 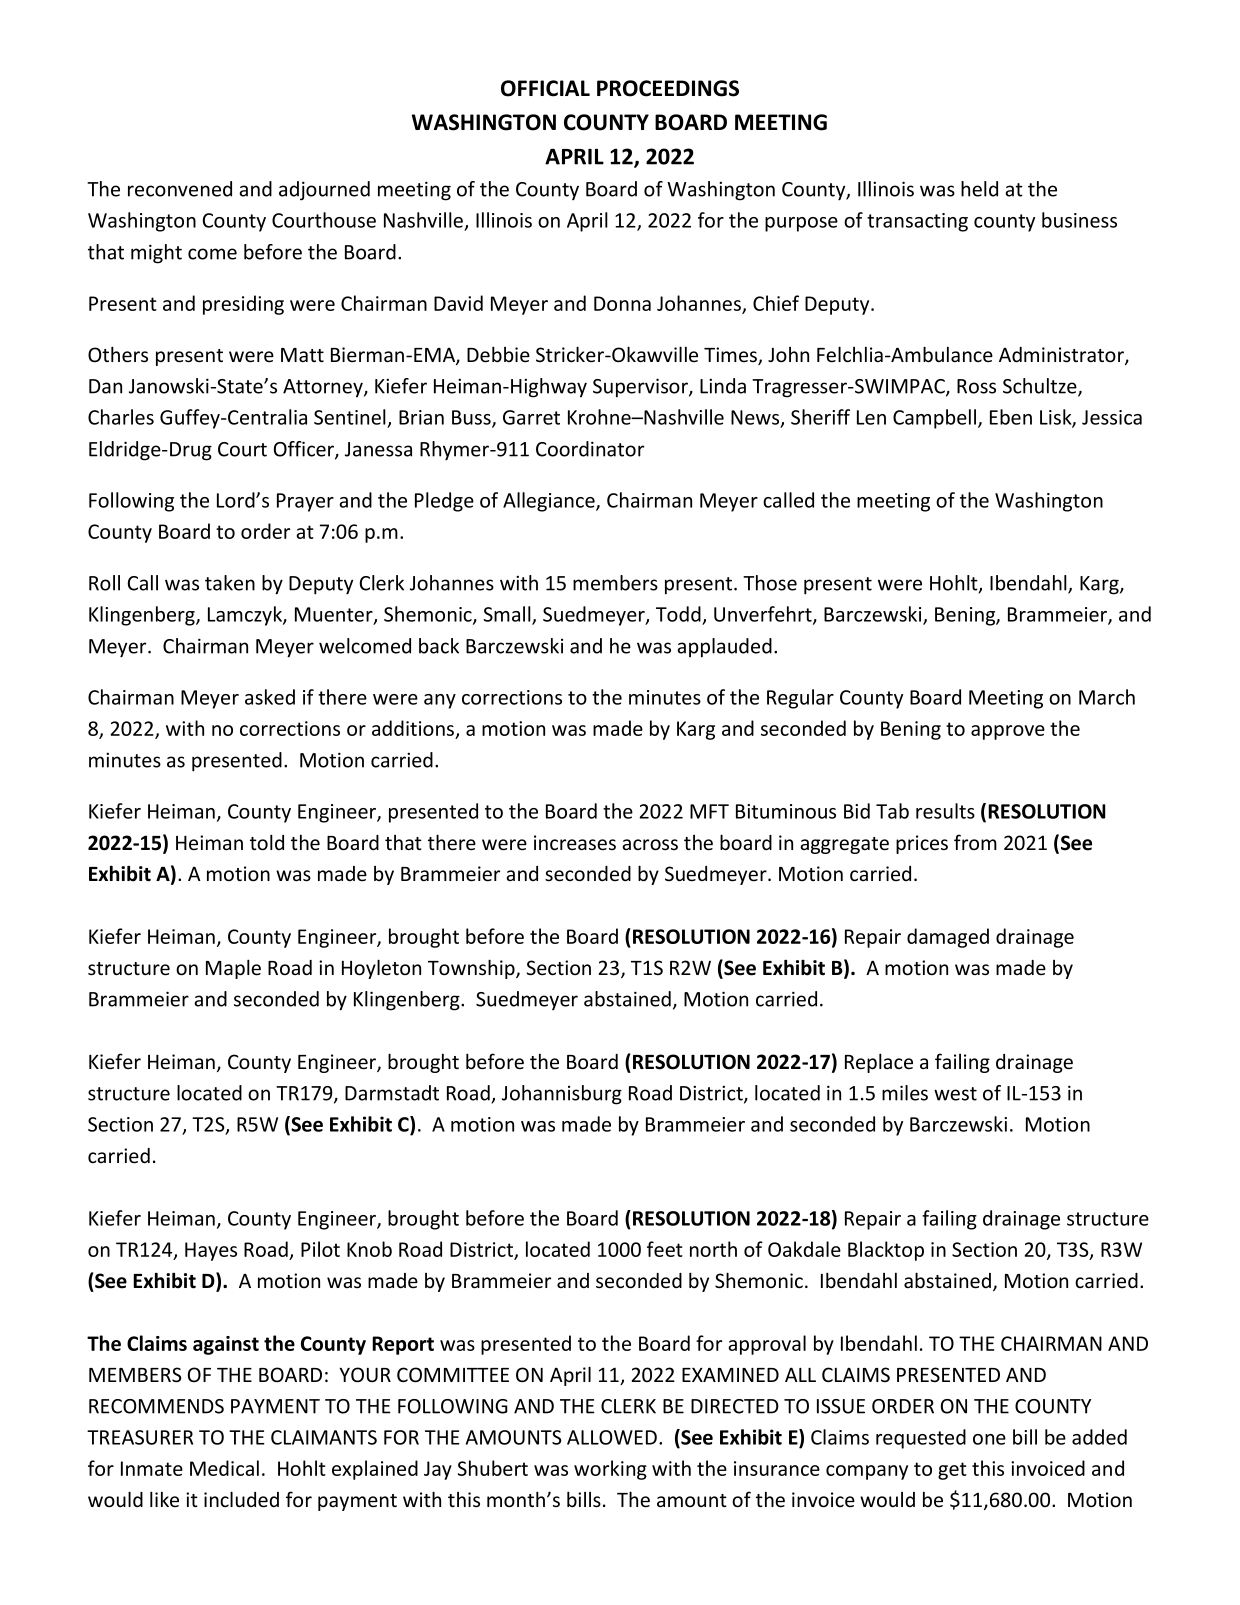 What do you see at coordinates (1011, 417) in the screenshot?
I see `Eben` at bounding box center [1011, 417].
